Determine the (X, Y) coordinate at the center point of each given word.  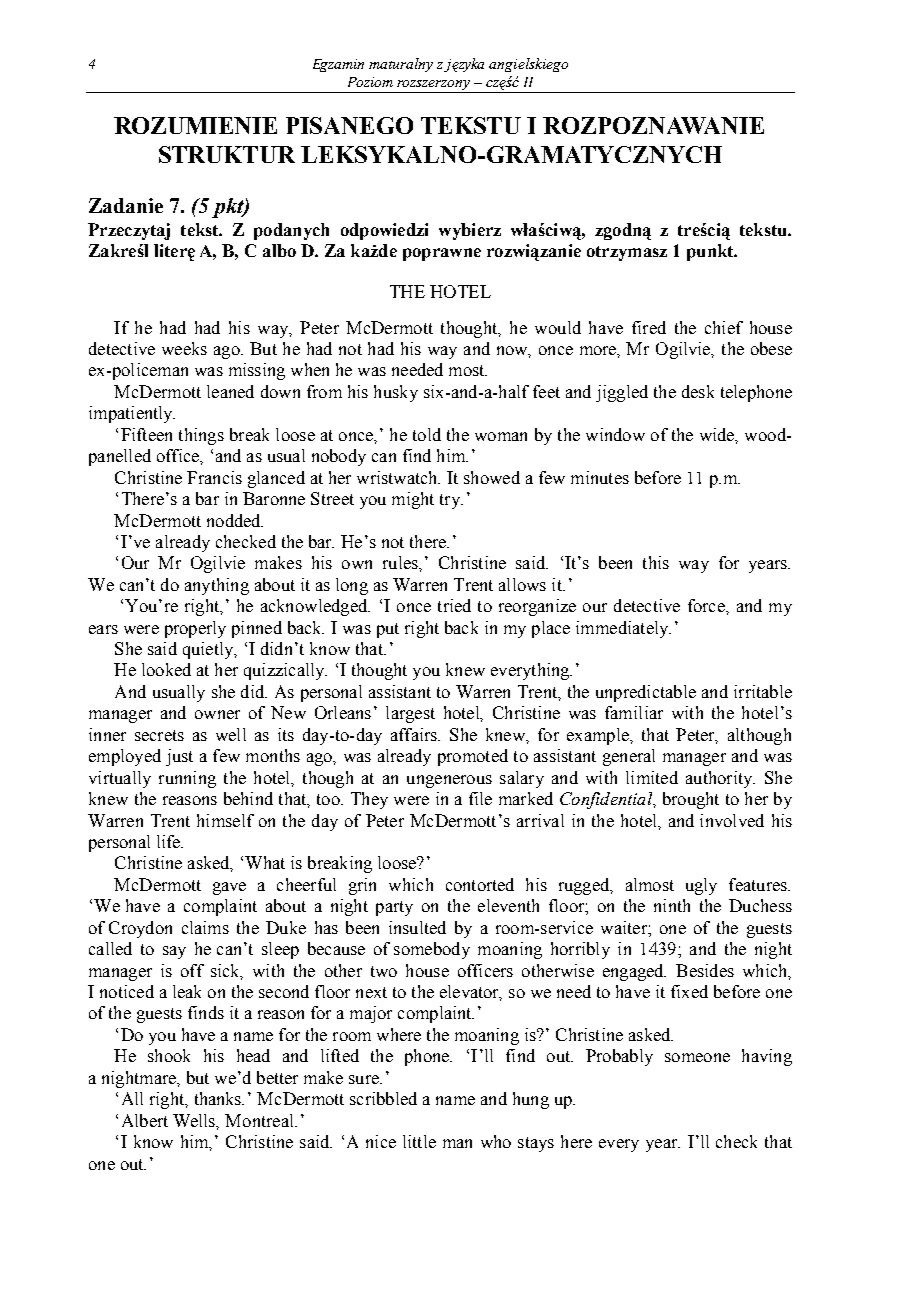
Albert (145, 1120)
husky (396, 393)
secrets (159, 735)
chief (724, 327)
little (419, 1141)
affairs (415, 734)
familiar (634, 712)
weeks (184, 348)
